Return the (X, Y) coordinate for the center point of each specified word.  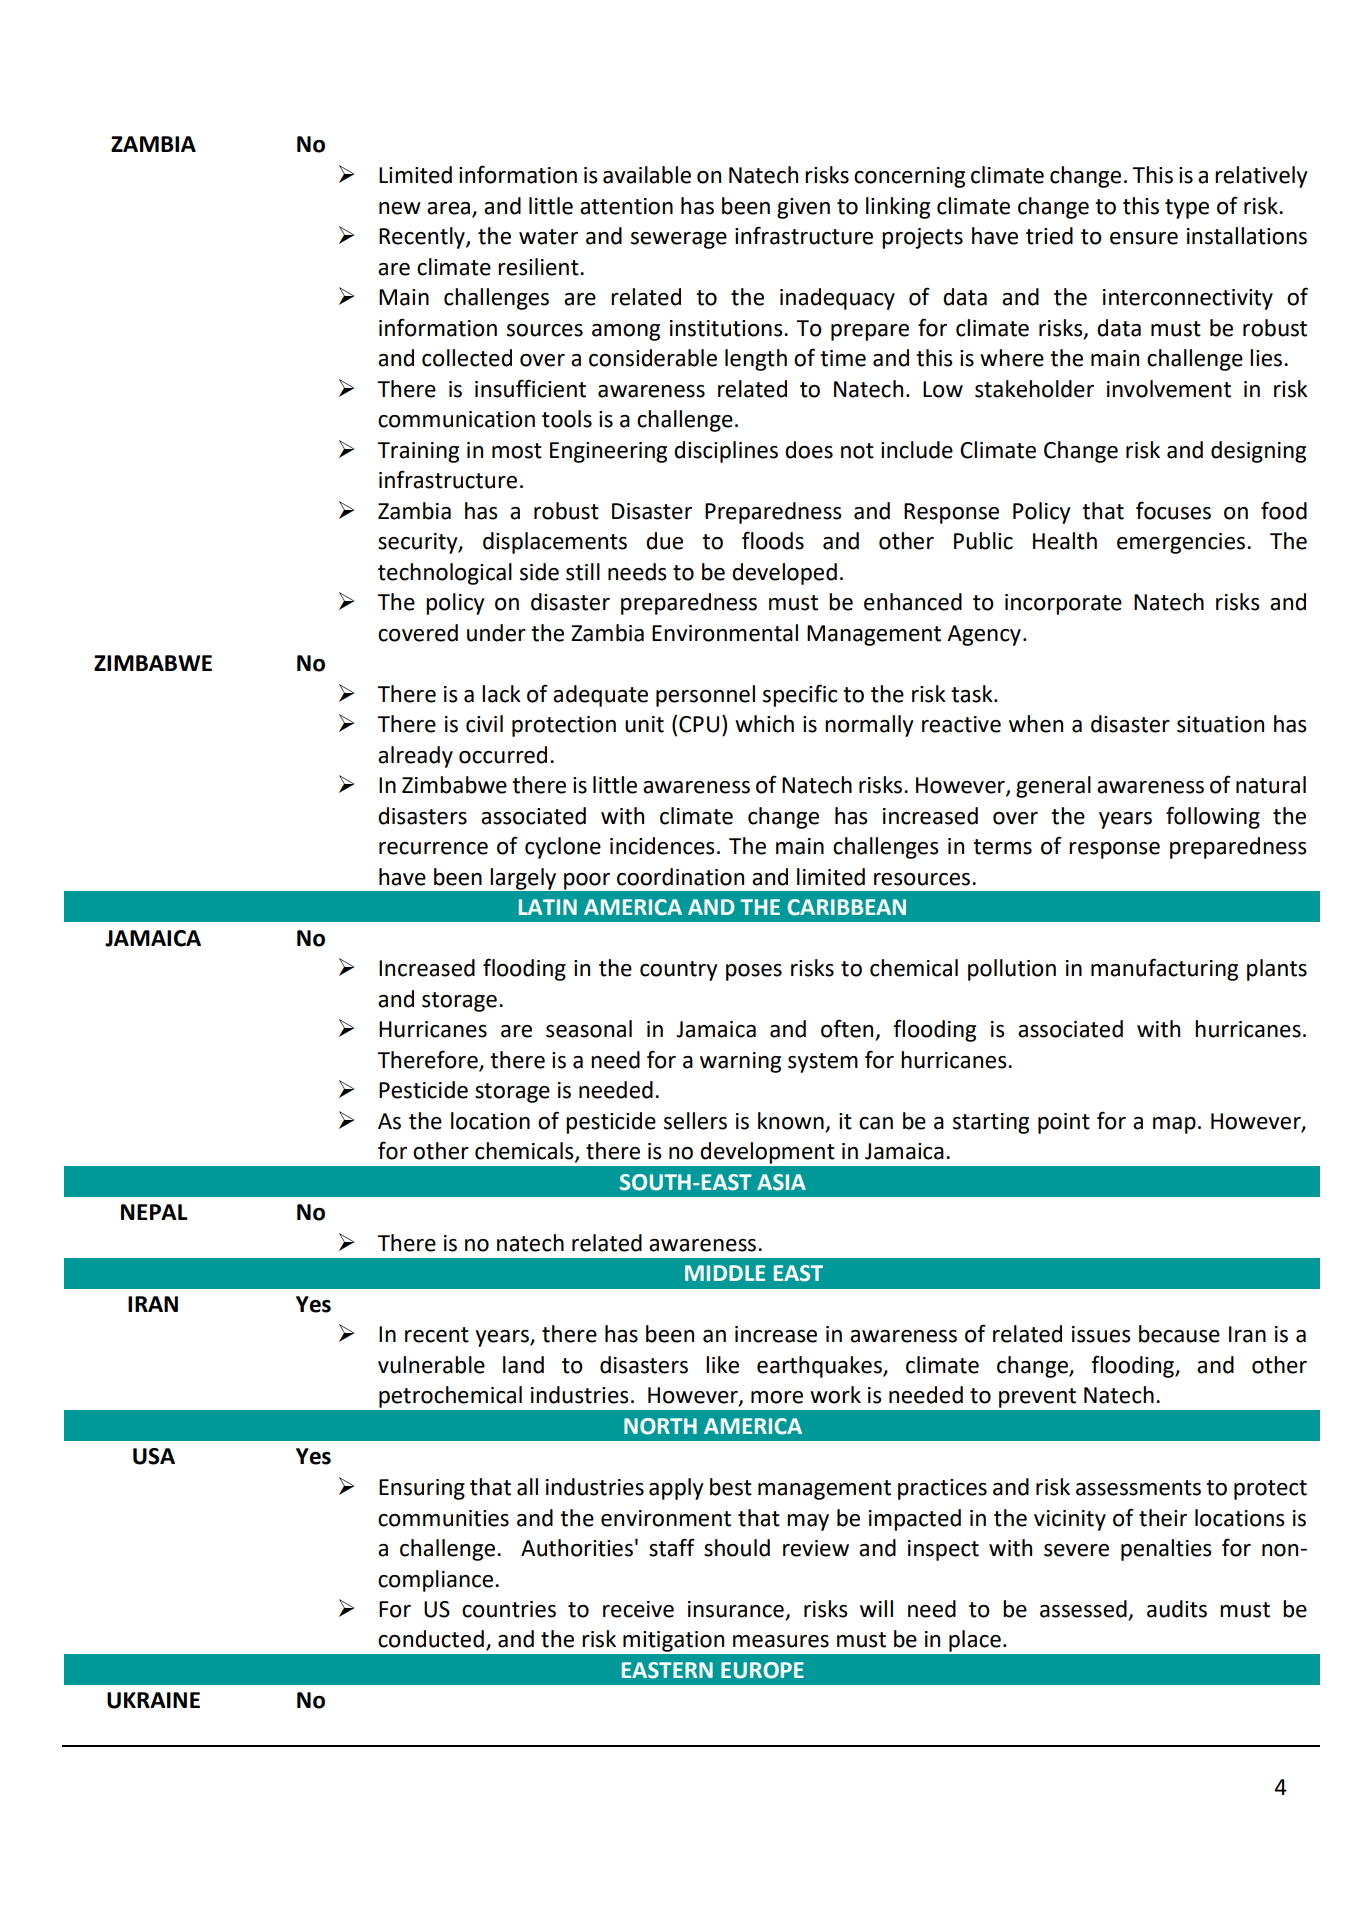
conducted (431, 1639)
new (400, 208)
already (415, 757)
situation (1220, 724)
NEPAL (154, 1212)
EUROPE (762, 1670)
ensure (1144, 238)
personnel (705, 696)
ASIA (781, 1182)
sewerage (679, 240)
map (1174, 1125)
